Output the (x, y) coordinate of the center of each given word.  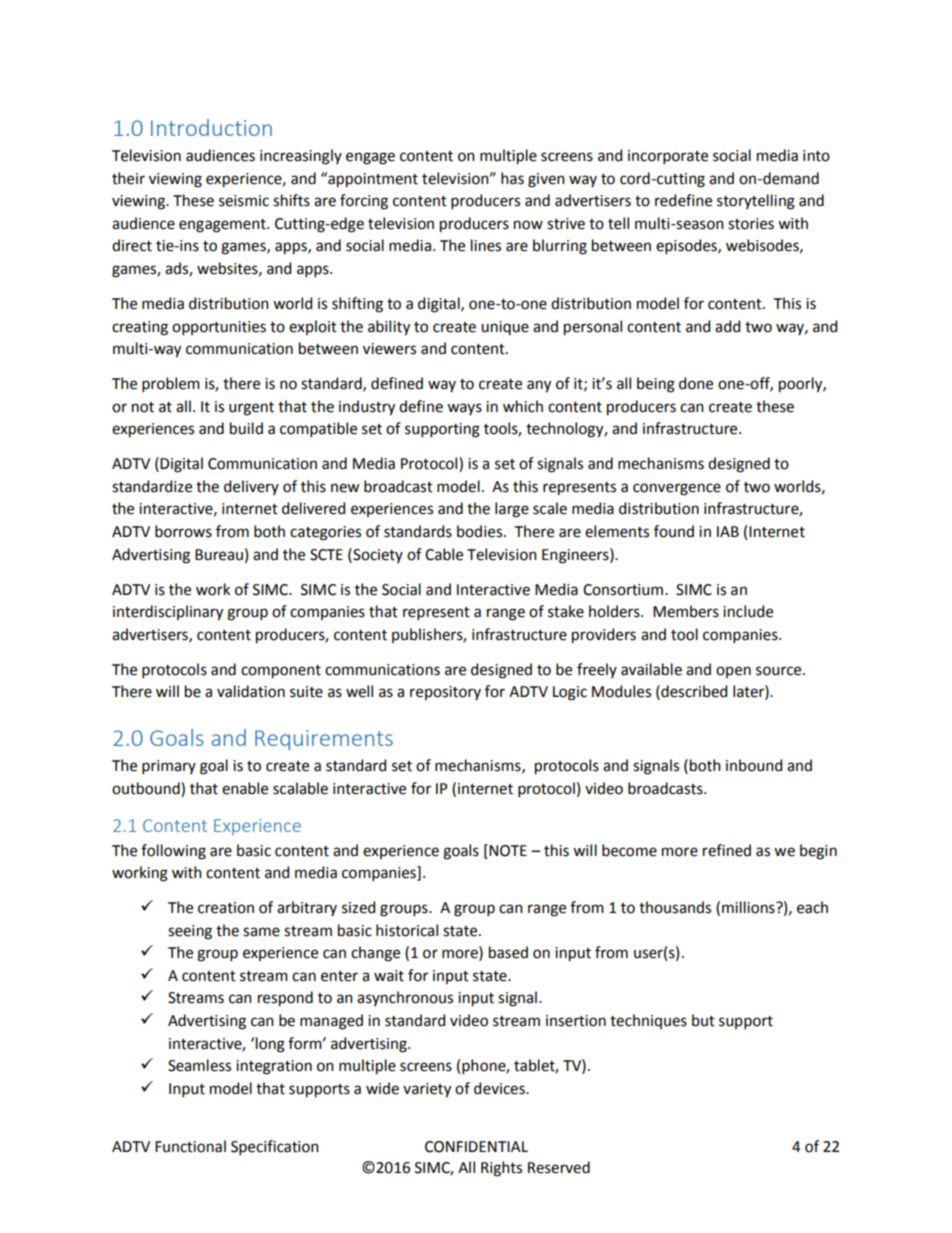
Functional (190, 1146)
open (733, 672)
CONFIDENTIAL (476, 1147)
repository (445, 693)
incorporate (668, 157)
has (512, 178)
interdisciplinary (168, 613)
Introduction (211, 127)
